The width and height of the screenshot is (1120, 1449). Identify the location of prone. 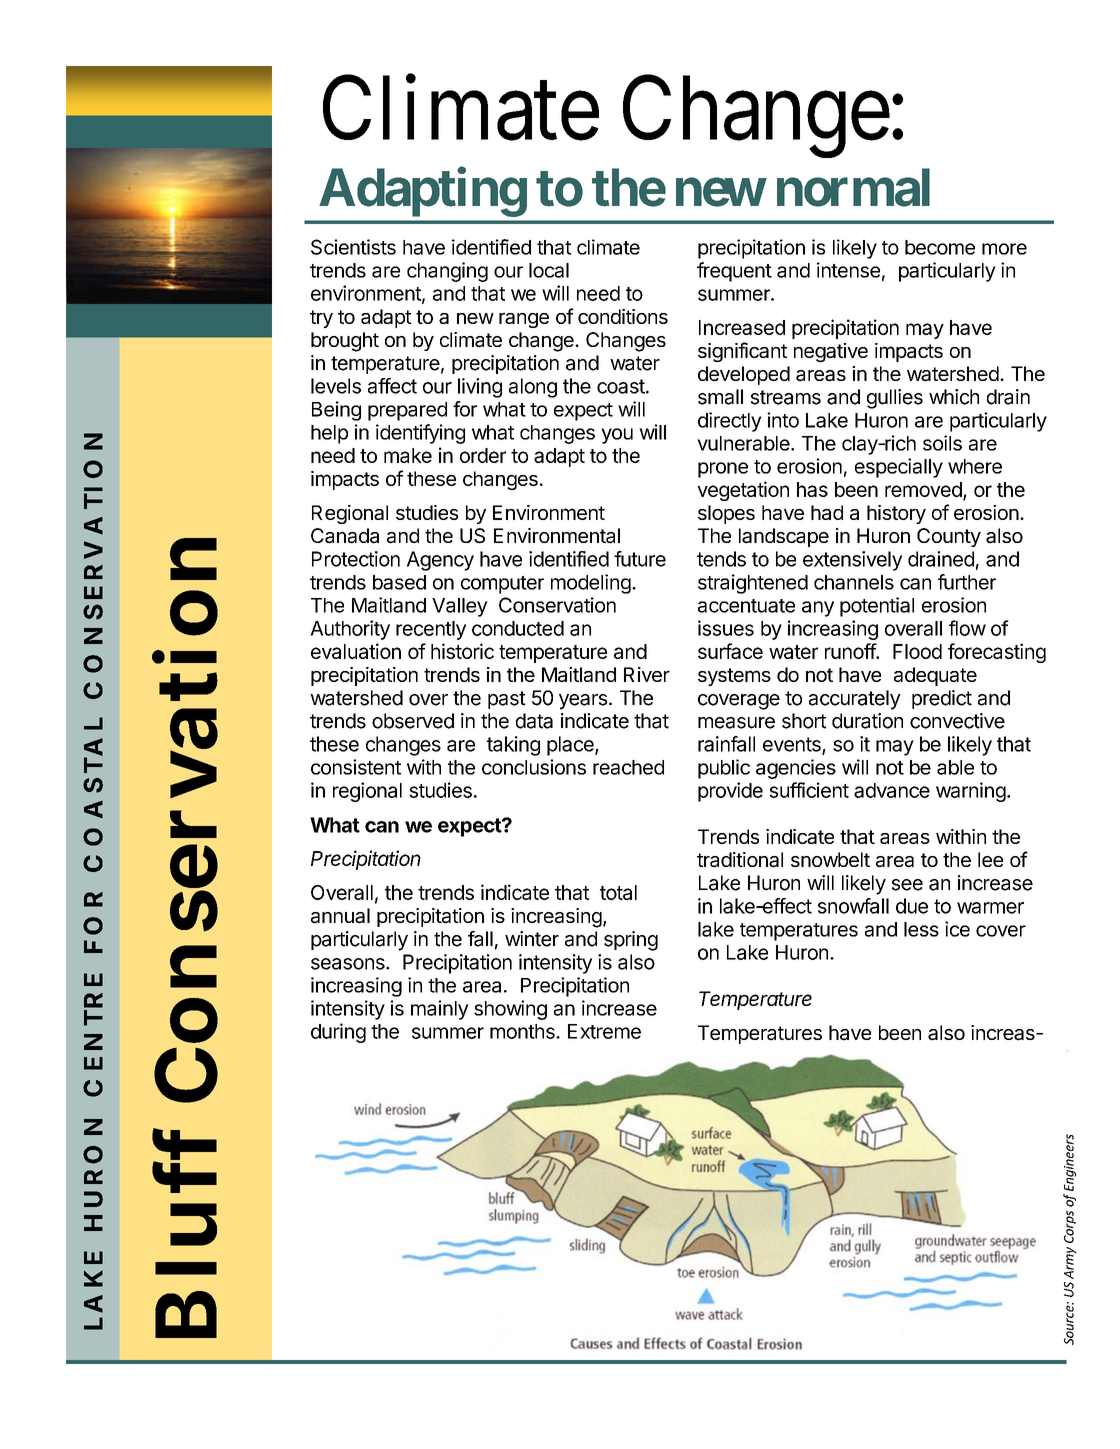
(723, 470).
